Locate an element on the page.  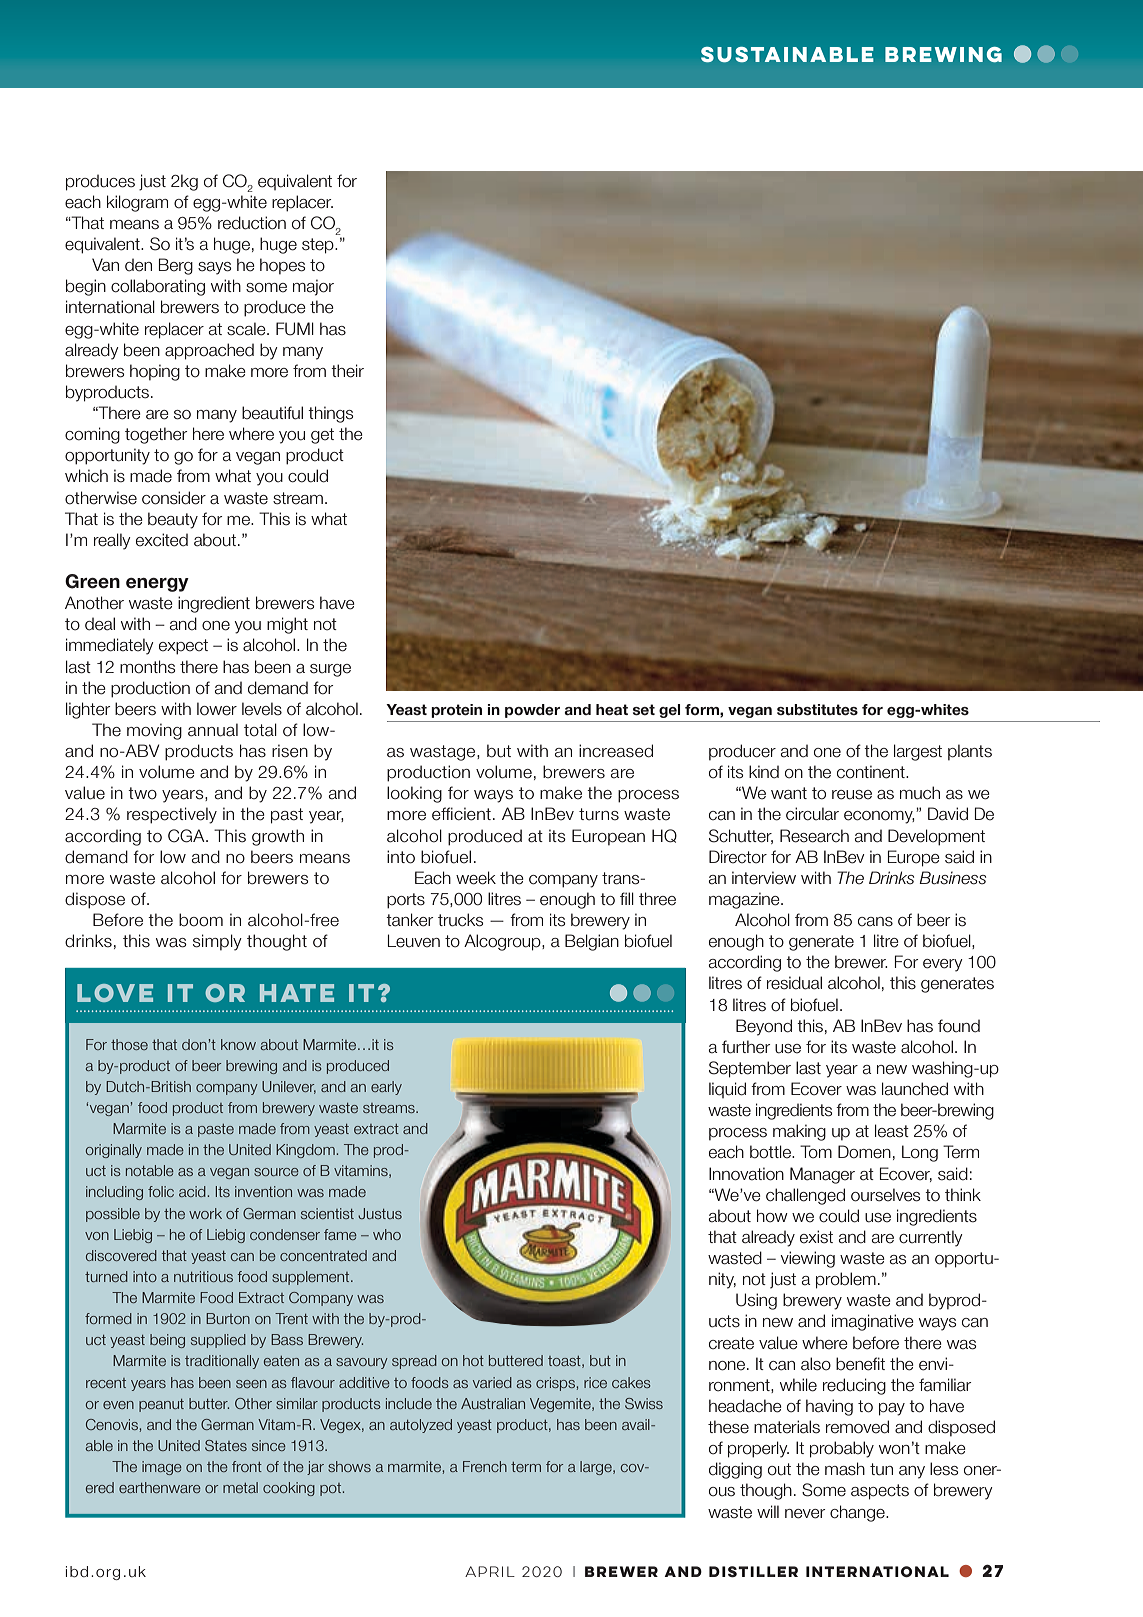
metal is located at coordinates (240, 1487).
